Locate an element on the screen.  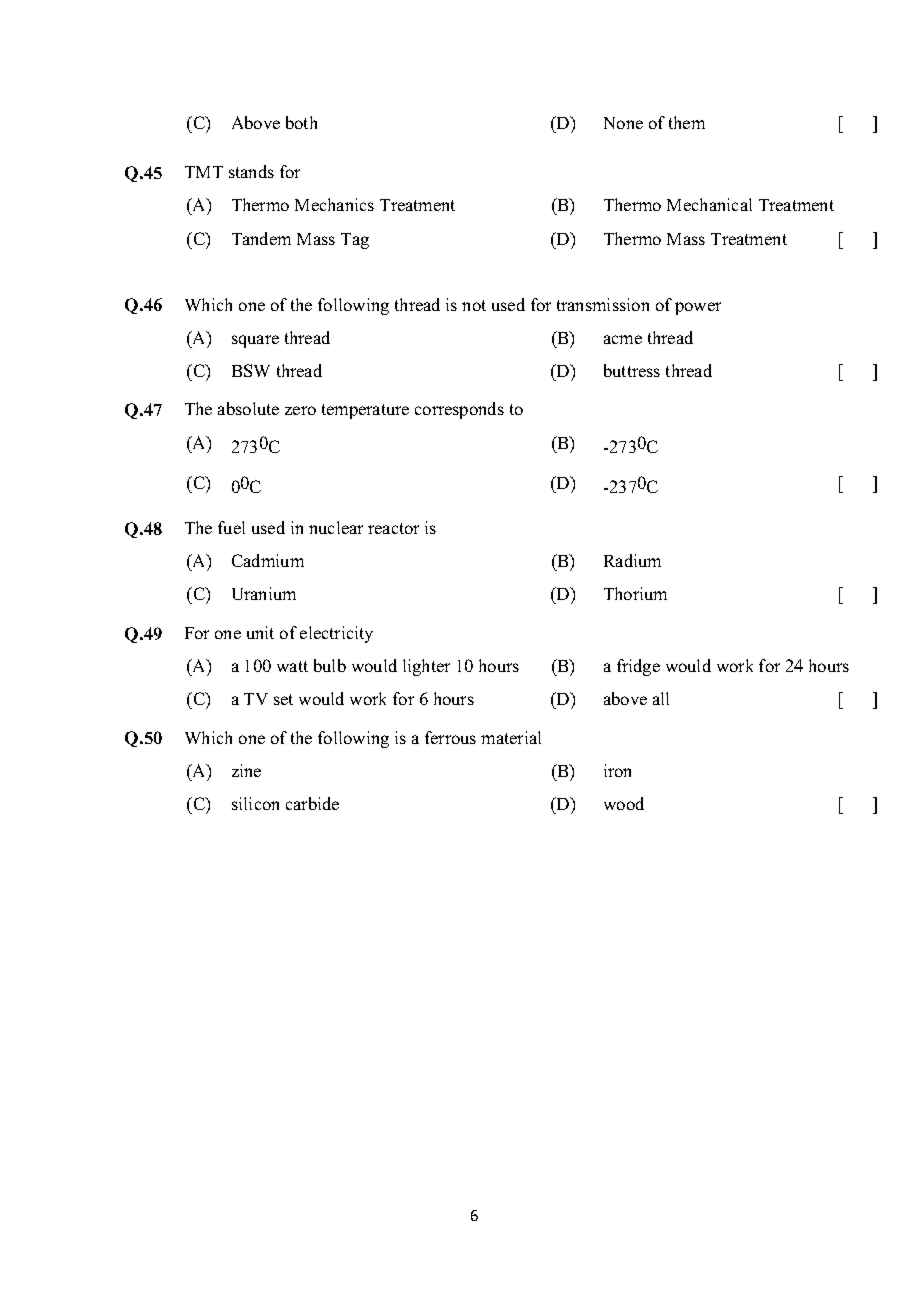
reactor is located at coordinates (393, 528).
